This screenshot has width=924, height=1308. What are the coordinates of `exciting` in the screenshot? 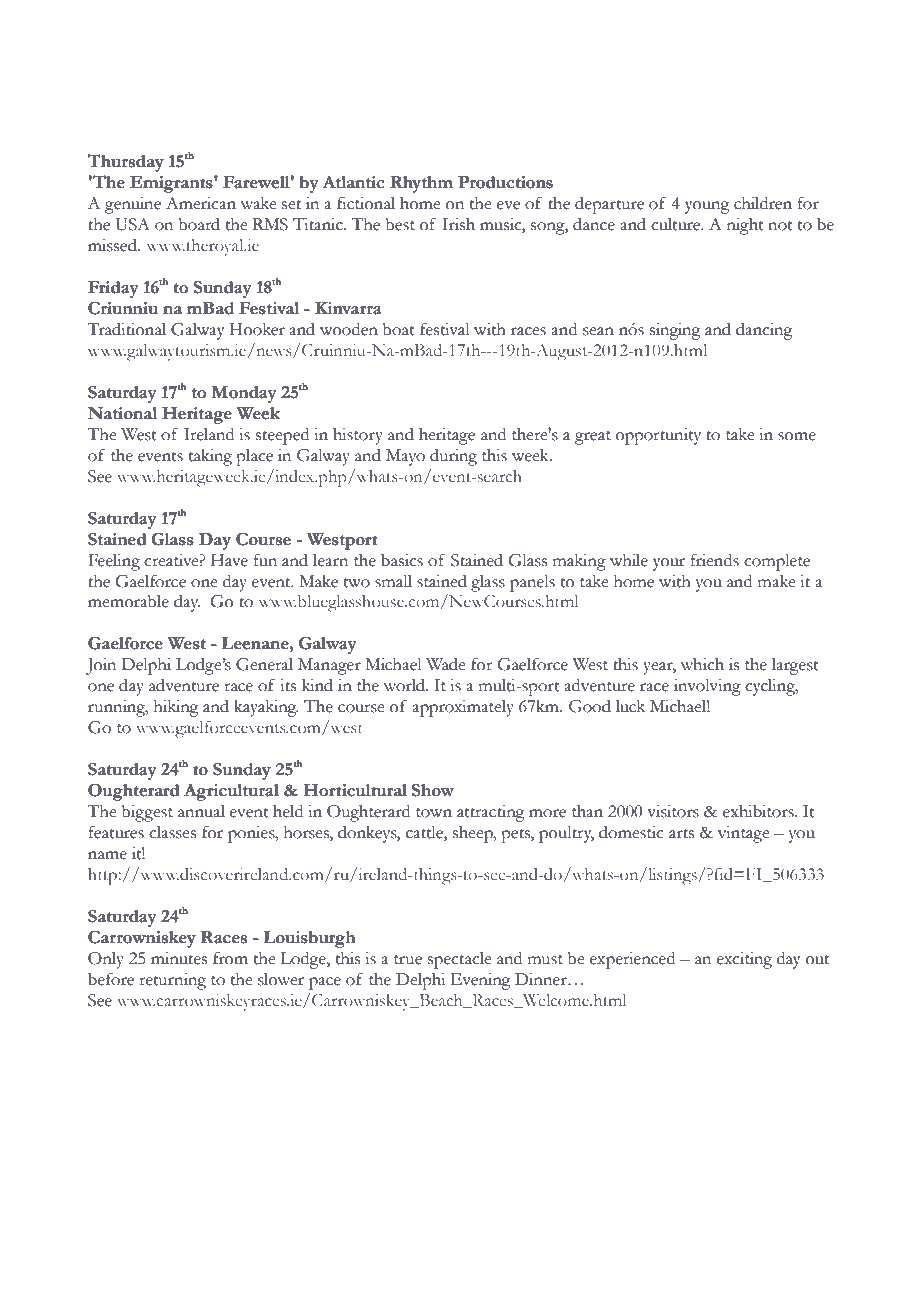 It's located at (744, 960).
